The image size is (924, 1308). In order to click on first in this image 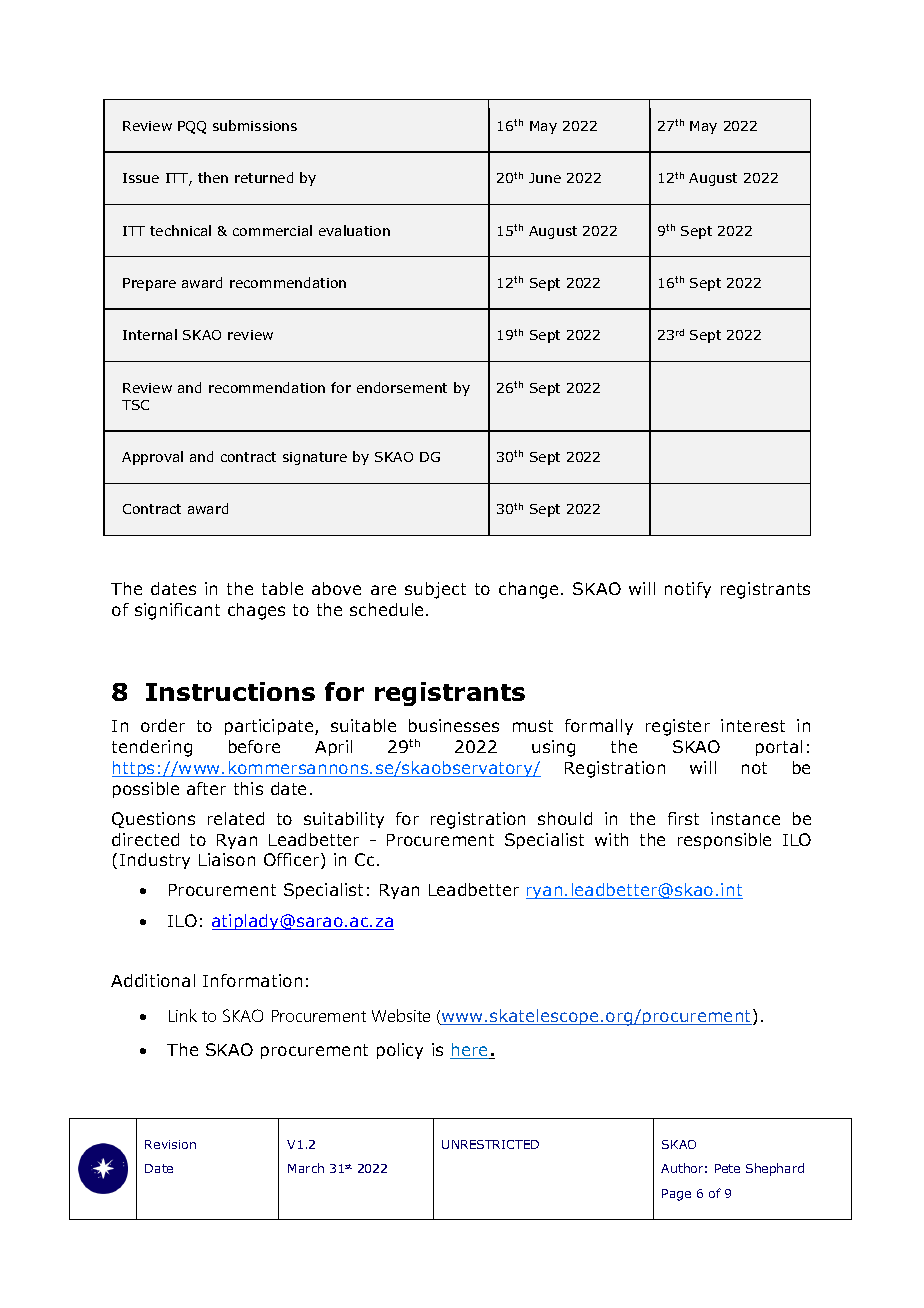, I will do `click(683, 818)`.
